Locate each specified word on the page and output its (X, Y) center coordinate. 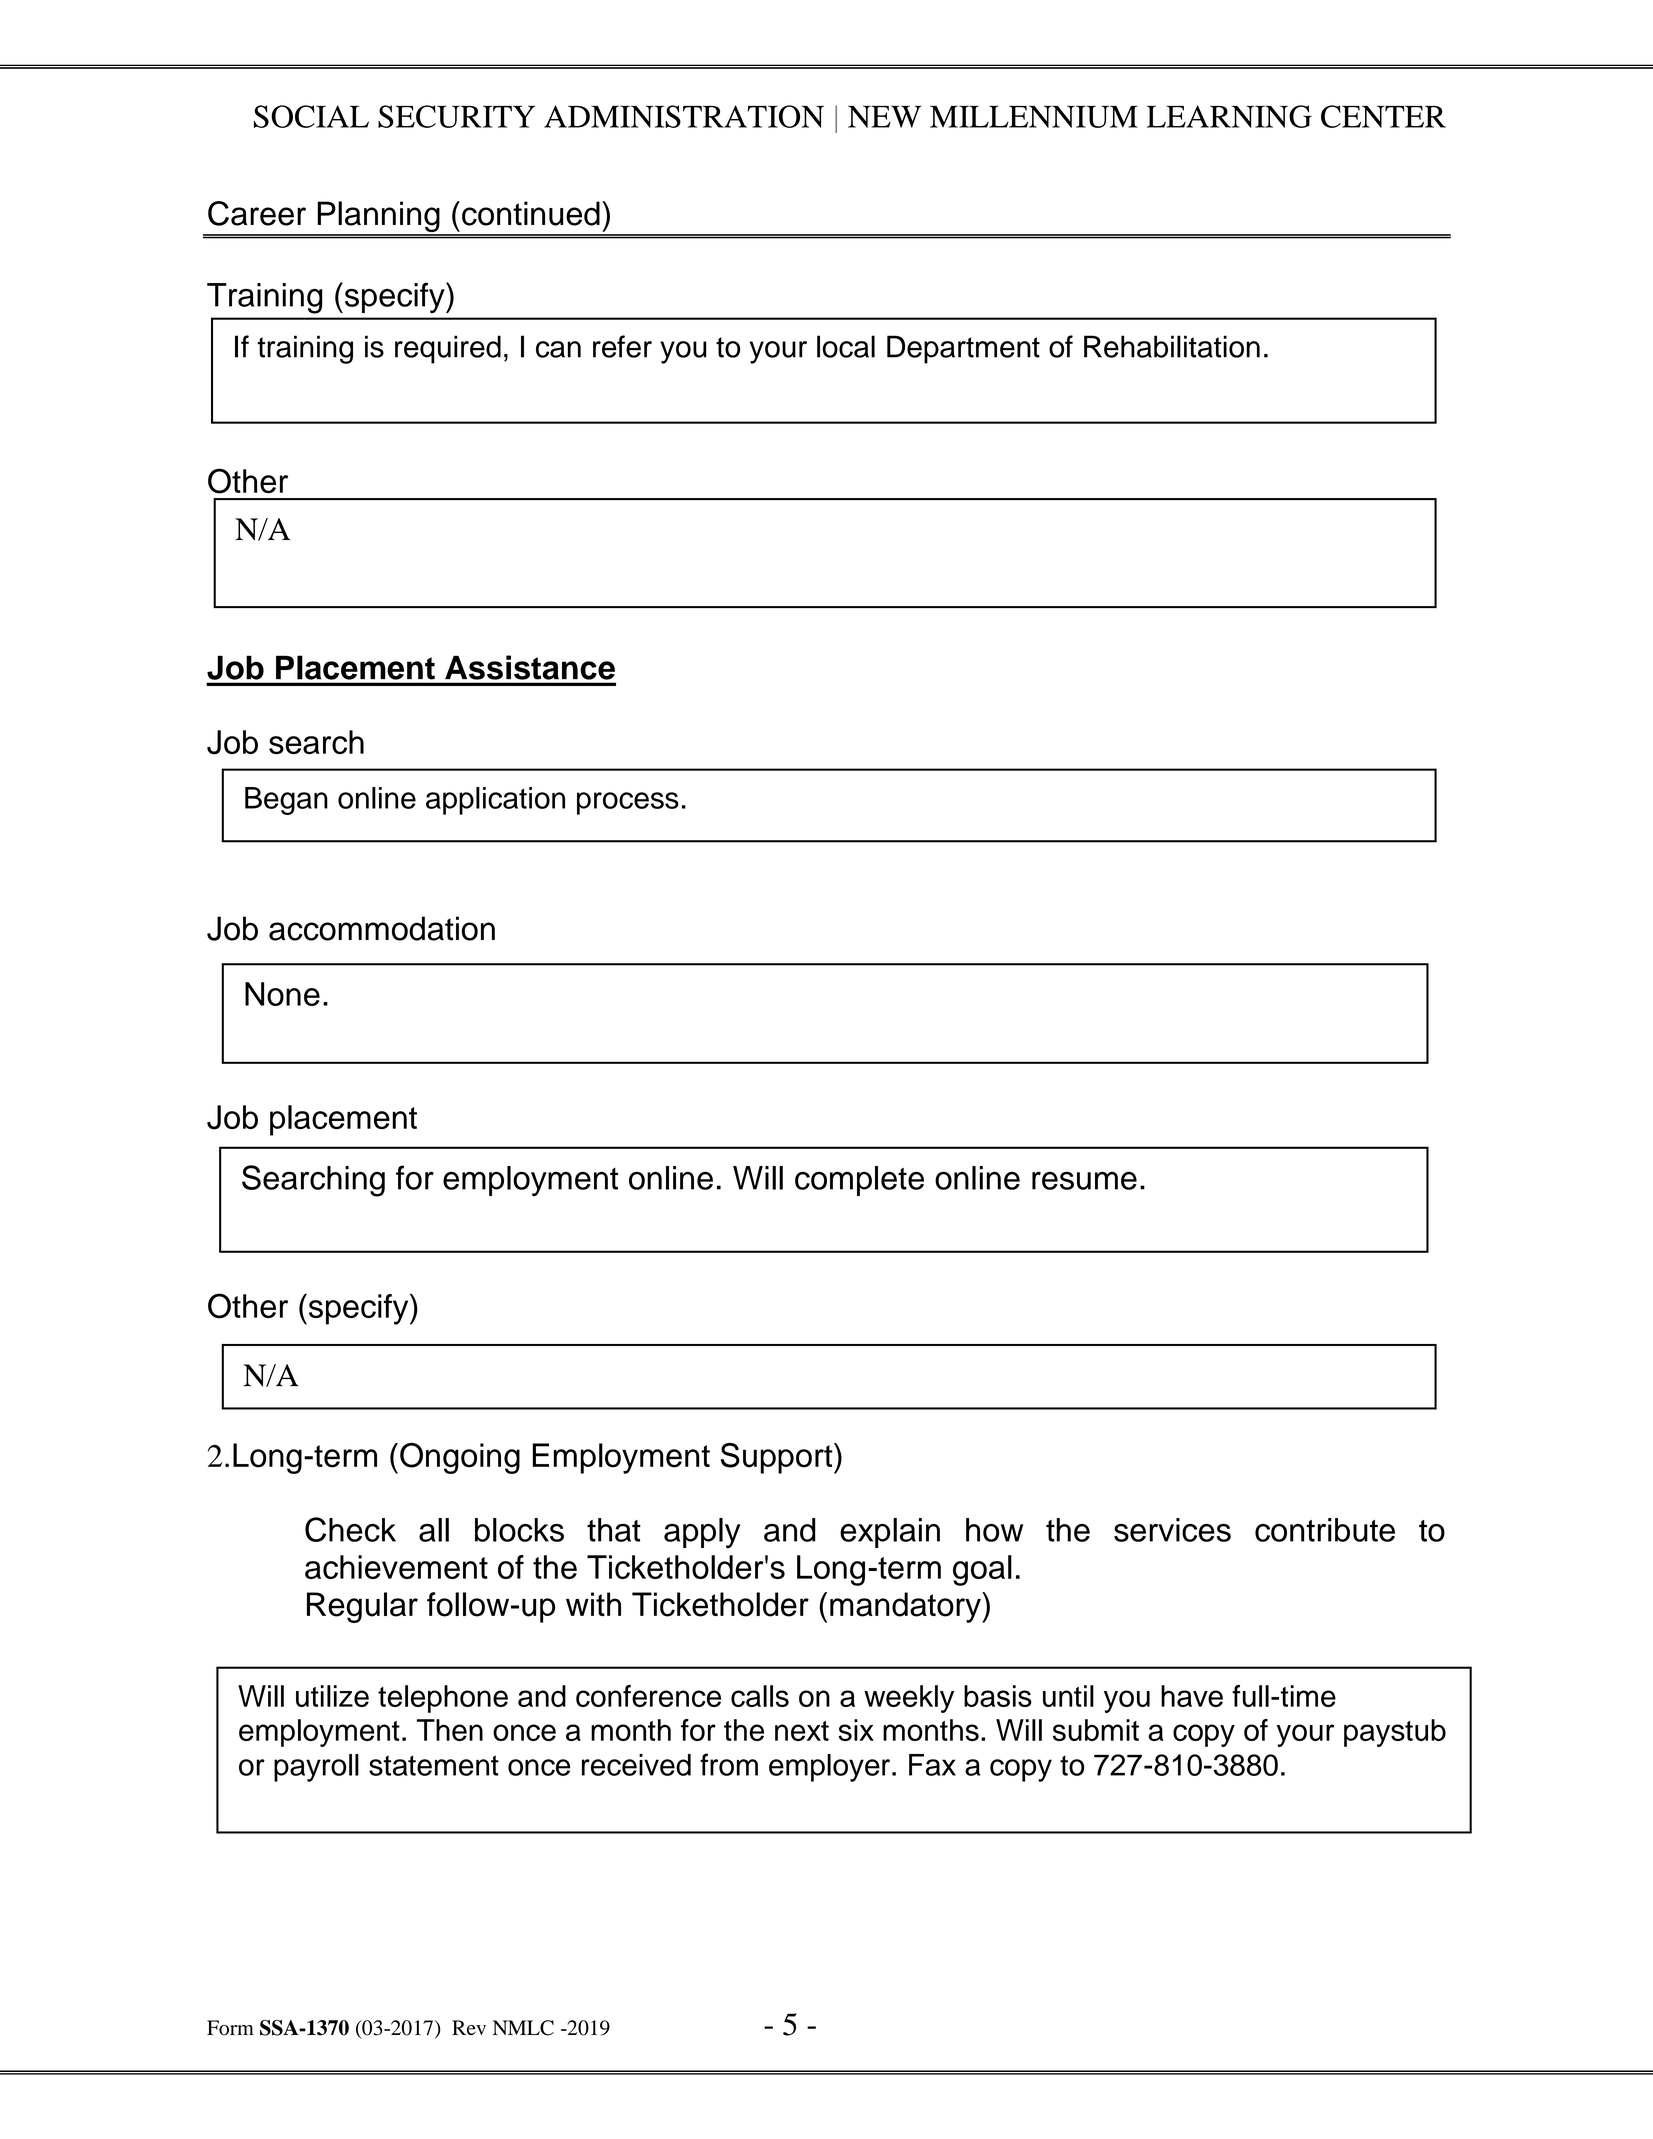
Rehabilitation (1172, 346)
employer (829, 1768)
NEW (884, 116)
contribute (1325, 1530)
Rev (469, 2027)
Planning (378, 218)
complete (859, 1181)
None (282, 994)
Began (286, 801)
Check (350, 1529)
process (628, 803)
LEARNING (1229, 116)
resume (1084, 1181)
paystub (1395, 1733)
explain (890, 1533)
